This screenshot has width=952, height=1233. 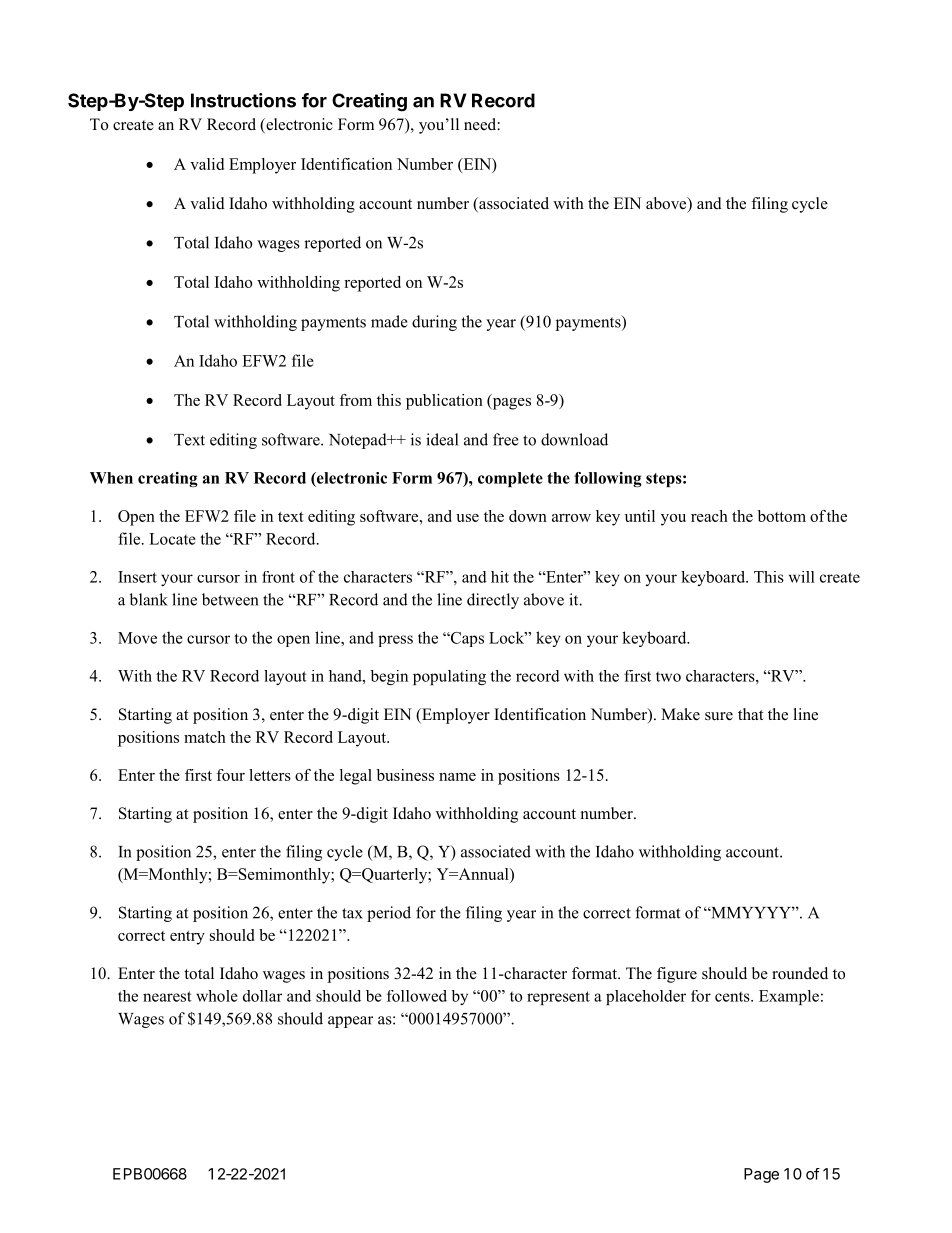 I want to click on Instructions, so click(x=243, y=100).
